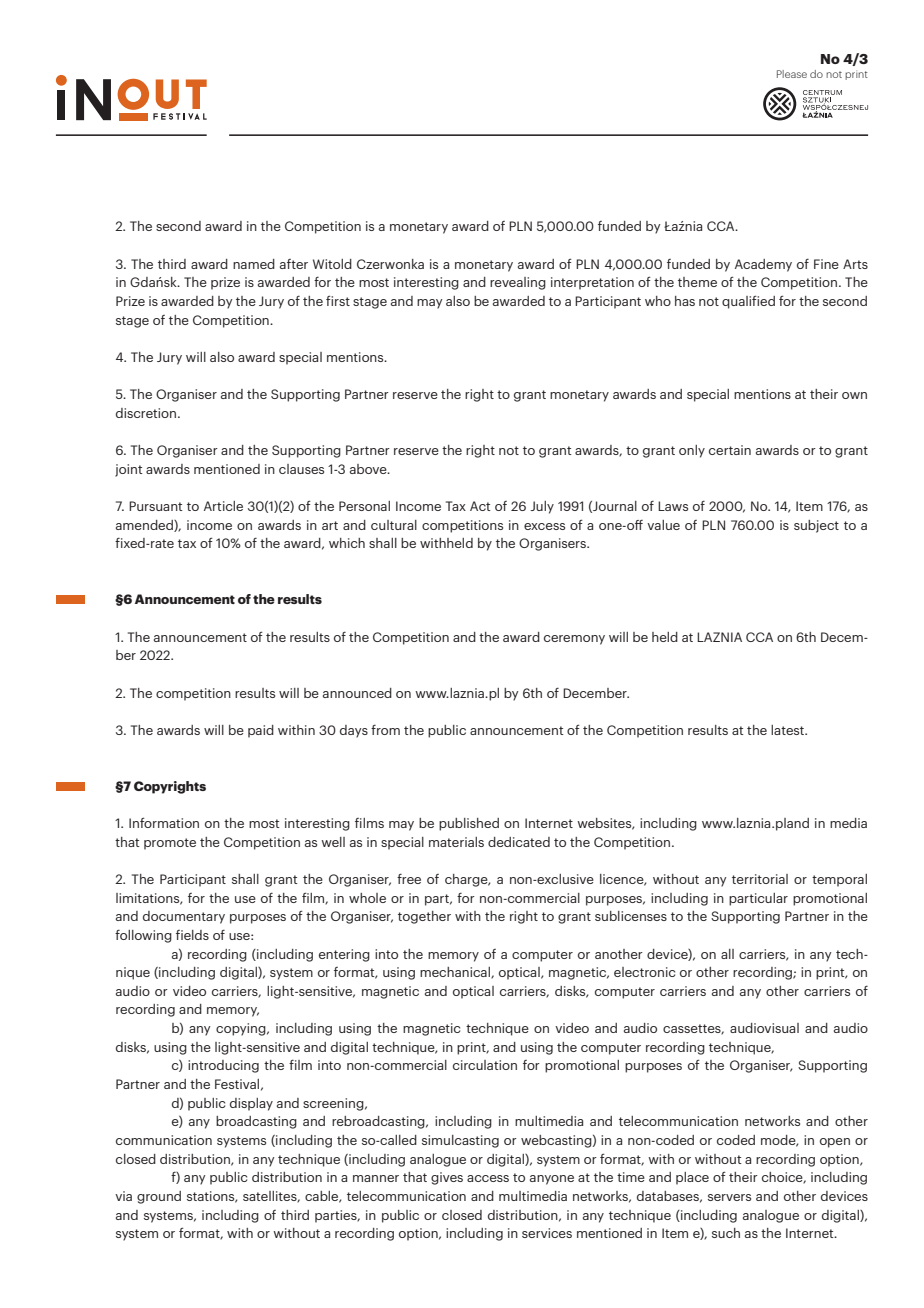 The height and width of the page is (1308, 924). I want to click on access, so click(488, 1178).
